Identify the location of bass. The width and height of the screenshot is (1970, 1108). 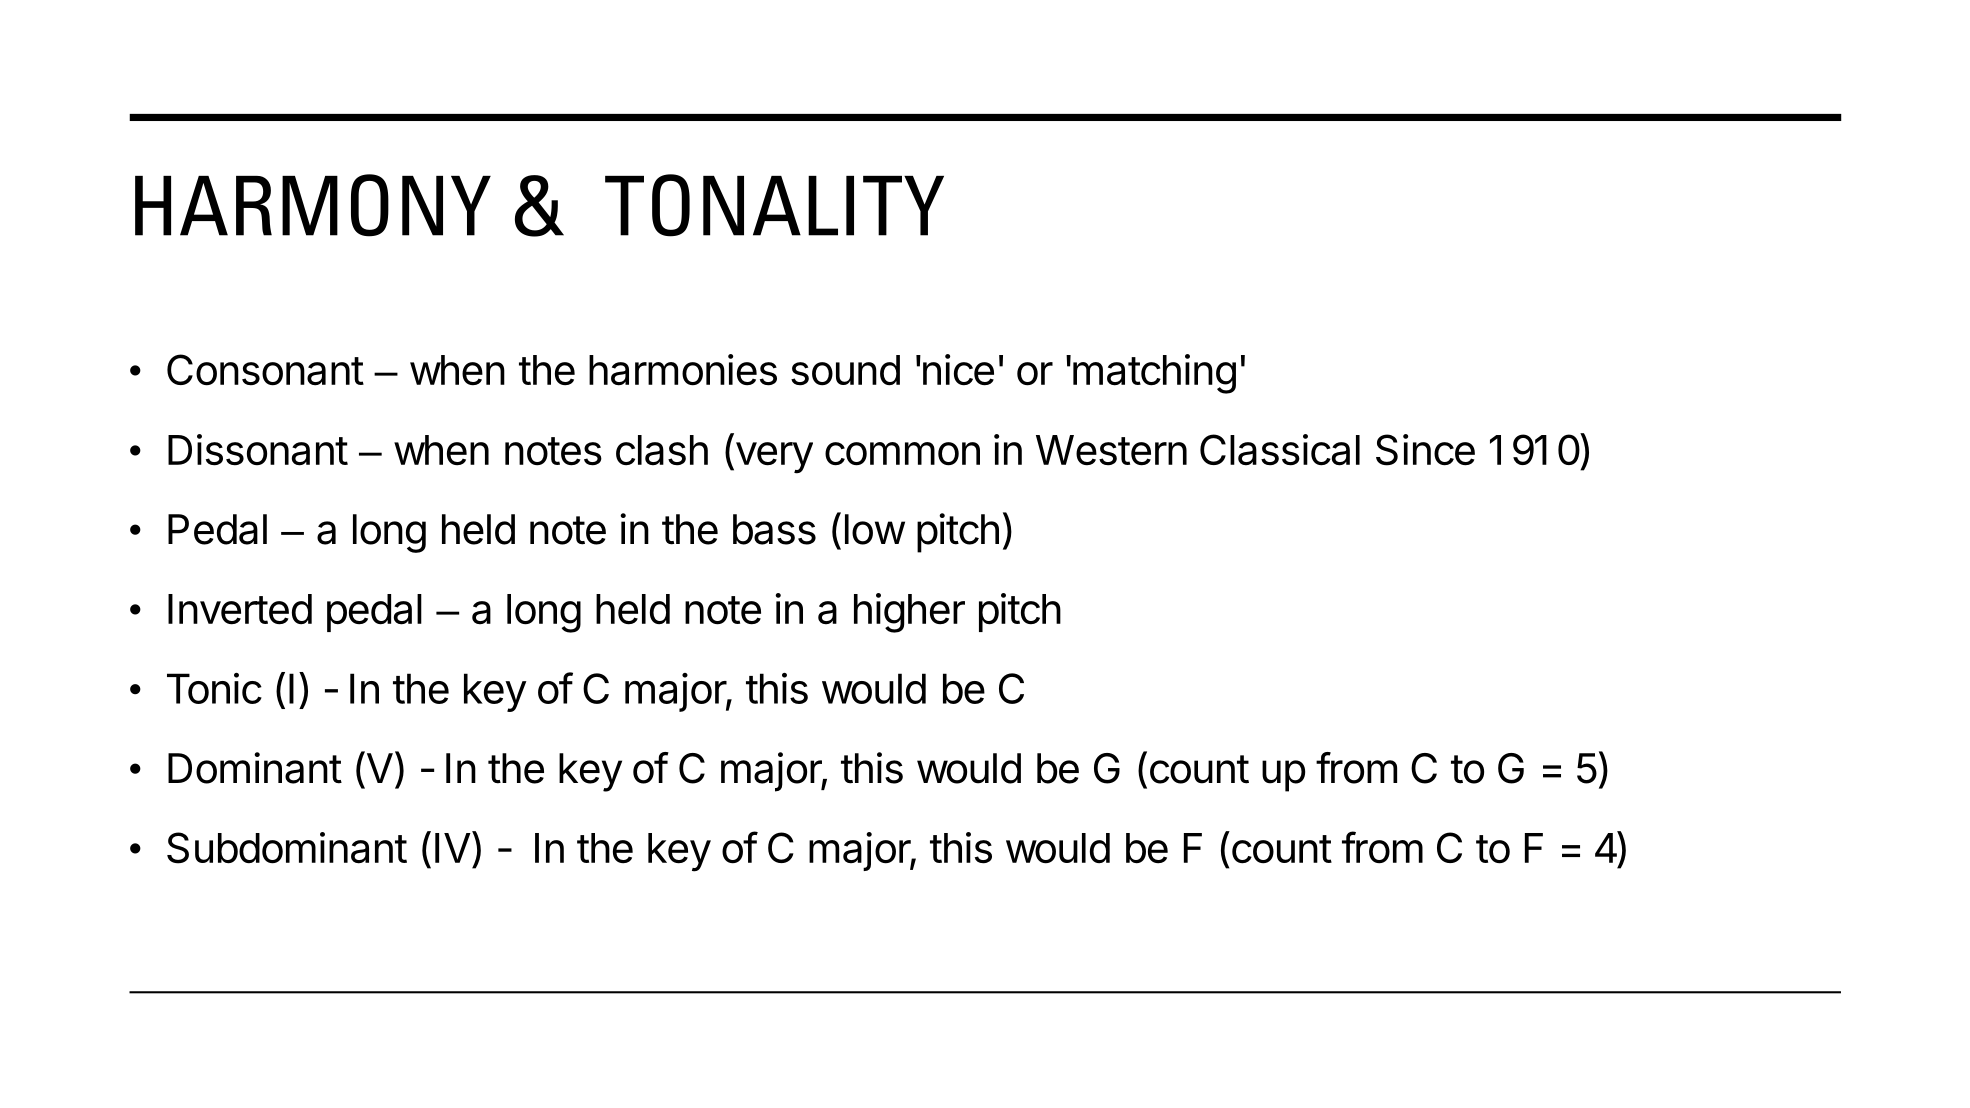
(774, 529).
